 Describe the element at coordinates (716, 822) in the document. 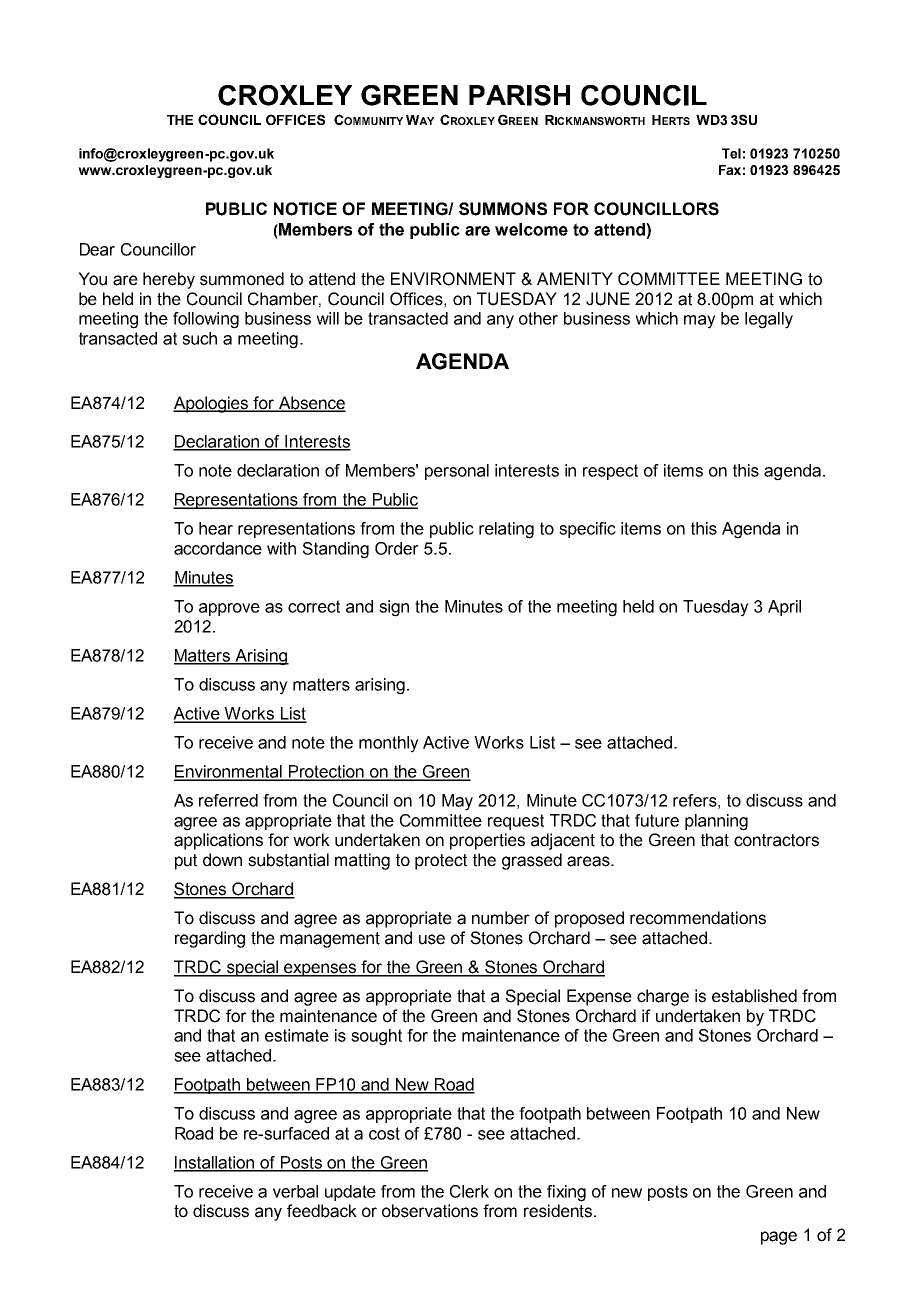

I see `planning` at that location.
